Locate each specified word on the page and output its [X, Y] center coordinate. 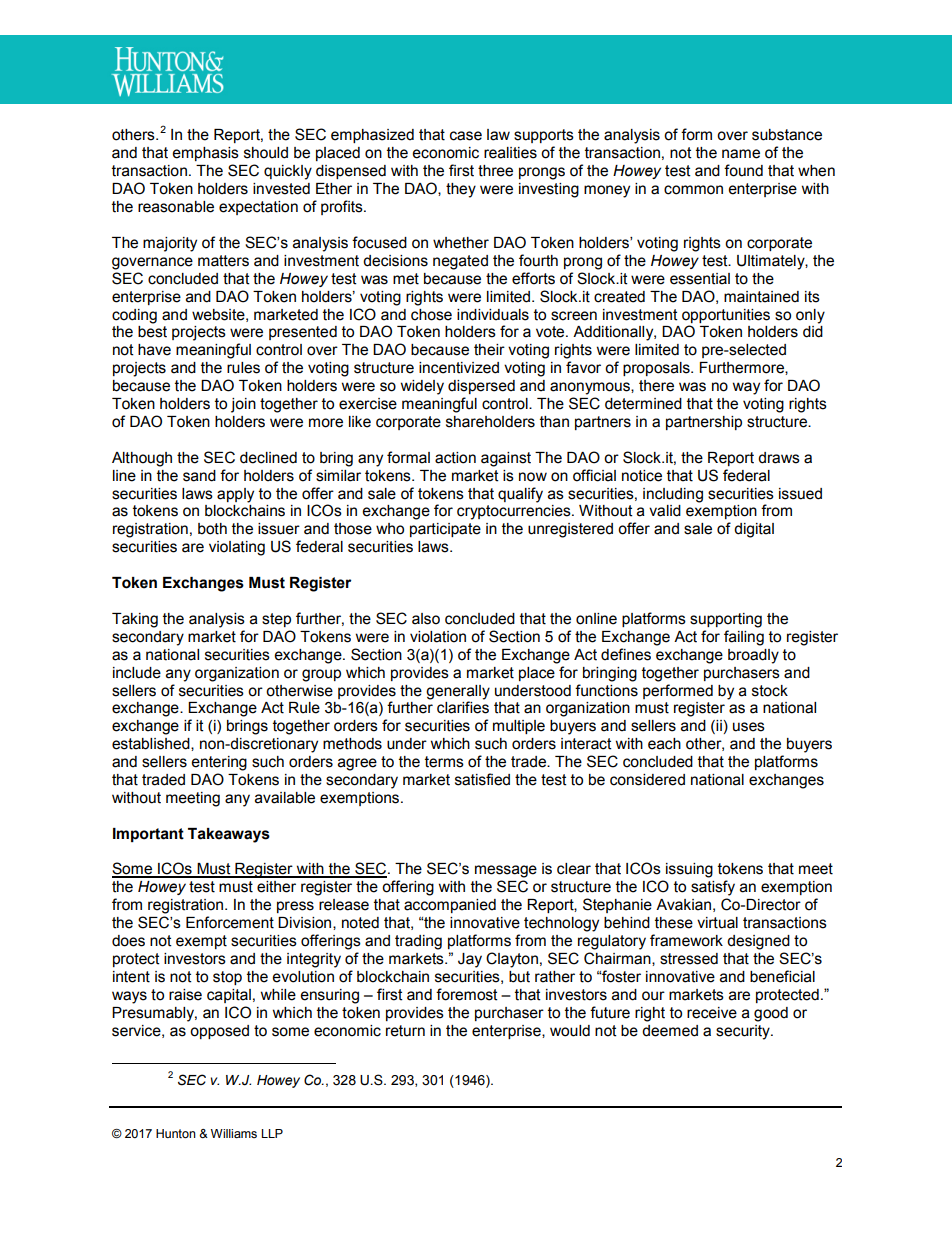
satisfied [482, 779]
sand [199, 476]
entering [219, 763]
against [506, 459]
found [743, 170]
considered [647, 780]
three [495, 171]
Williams [234, 1133]
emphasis [205, 154]
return [405, 1031]
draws [779, 458]
